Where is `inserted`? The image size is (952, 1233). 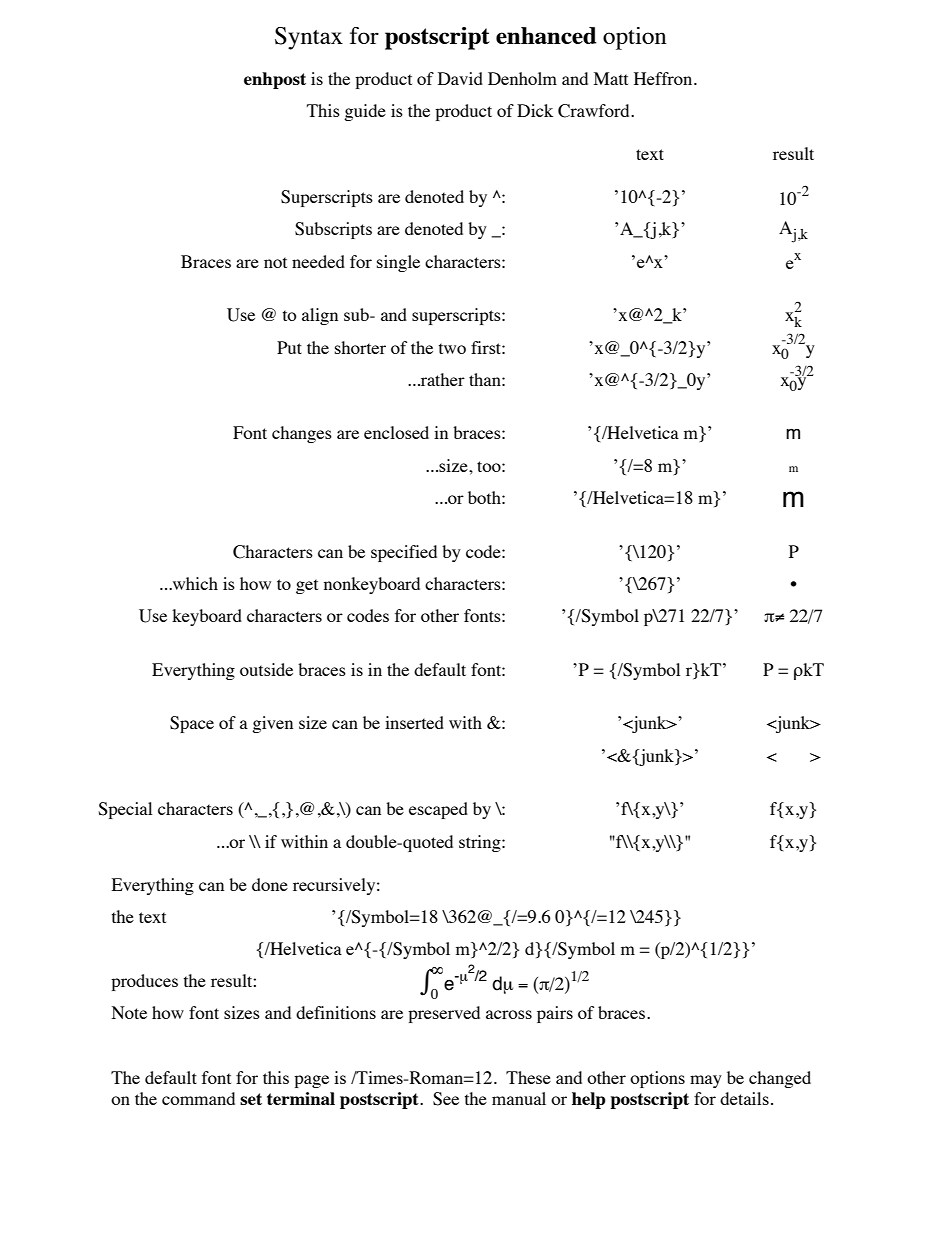 inserted is located at coordinates (414, 722).
